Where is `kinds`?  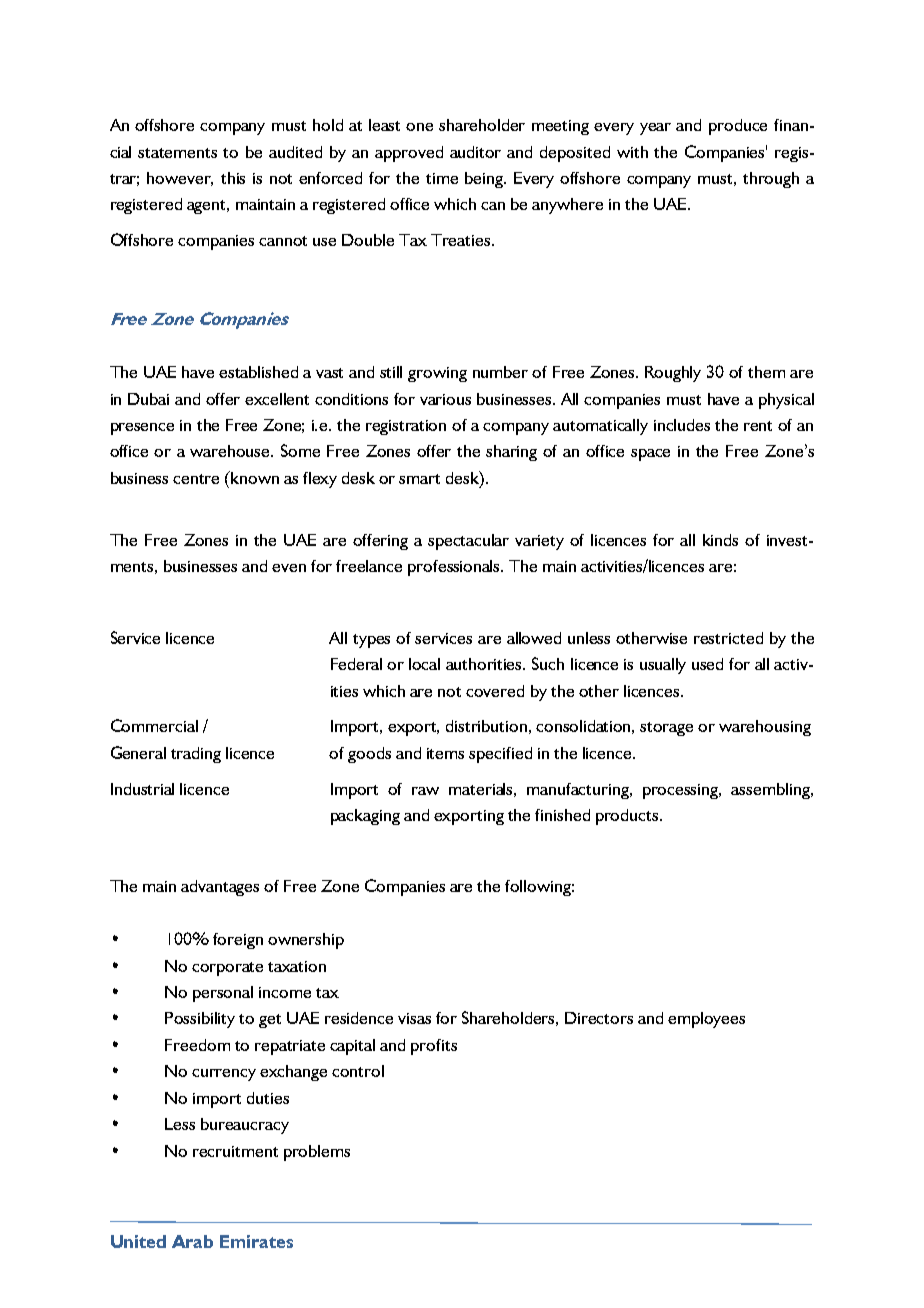 kinds is located at coordinates (720, 540).
